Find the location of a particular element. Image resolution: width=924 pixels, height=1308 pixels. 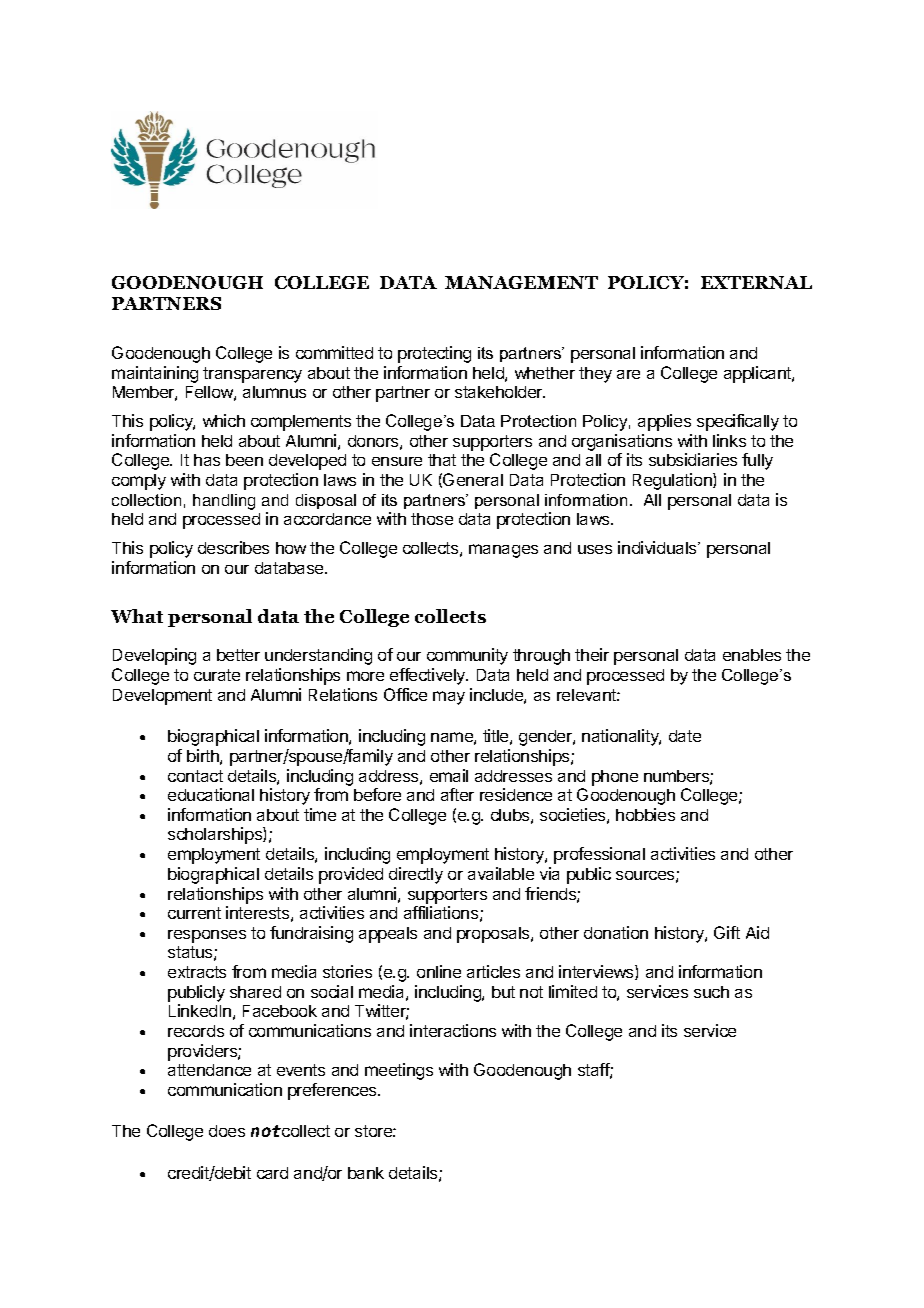

responses is located at coordinates (207, 936).
